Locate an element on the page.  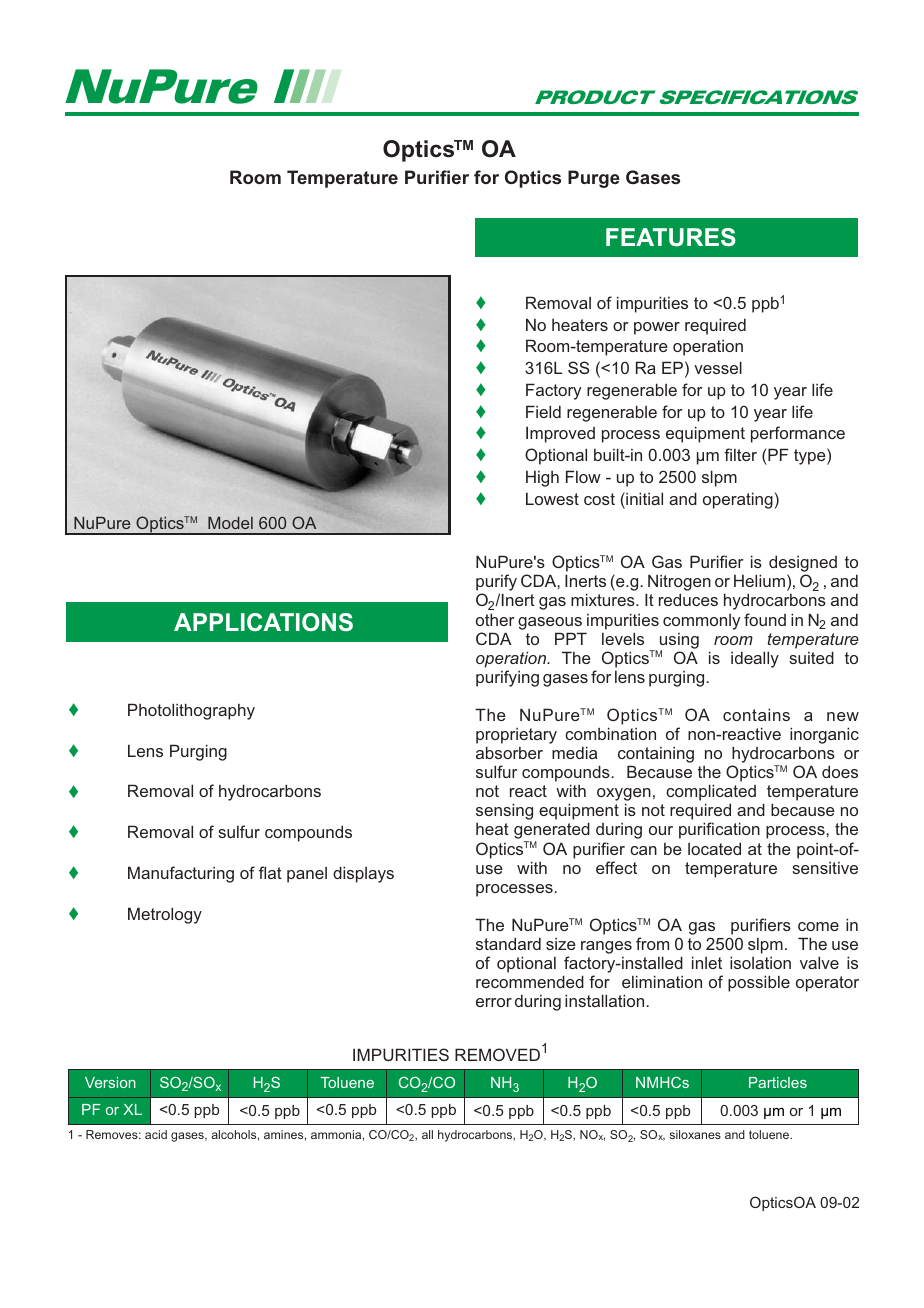
Purge is located at coordinates (594, 179).
